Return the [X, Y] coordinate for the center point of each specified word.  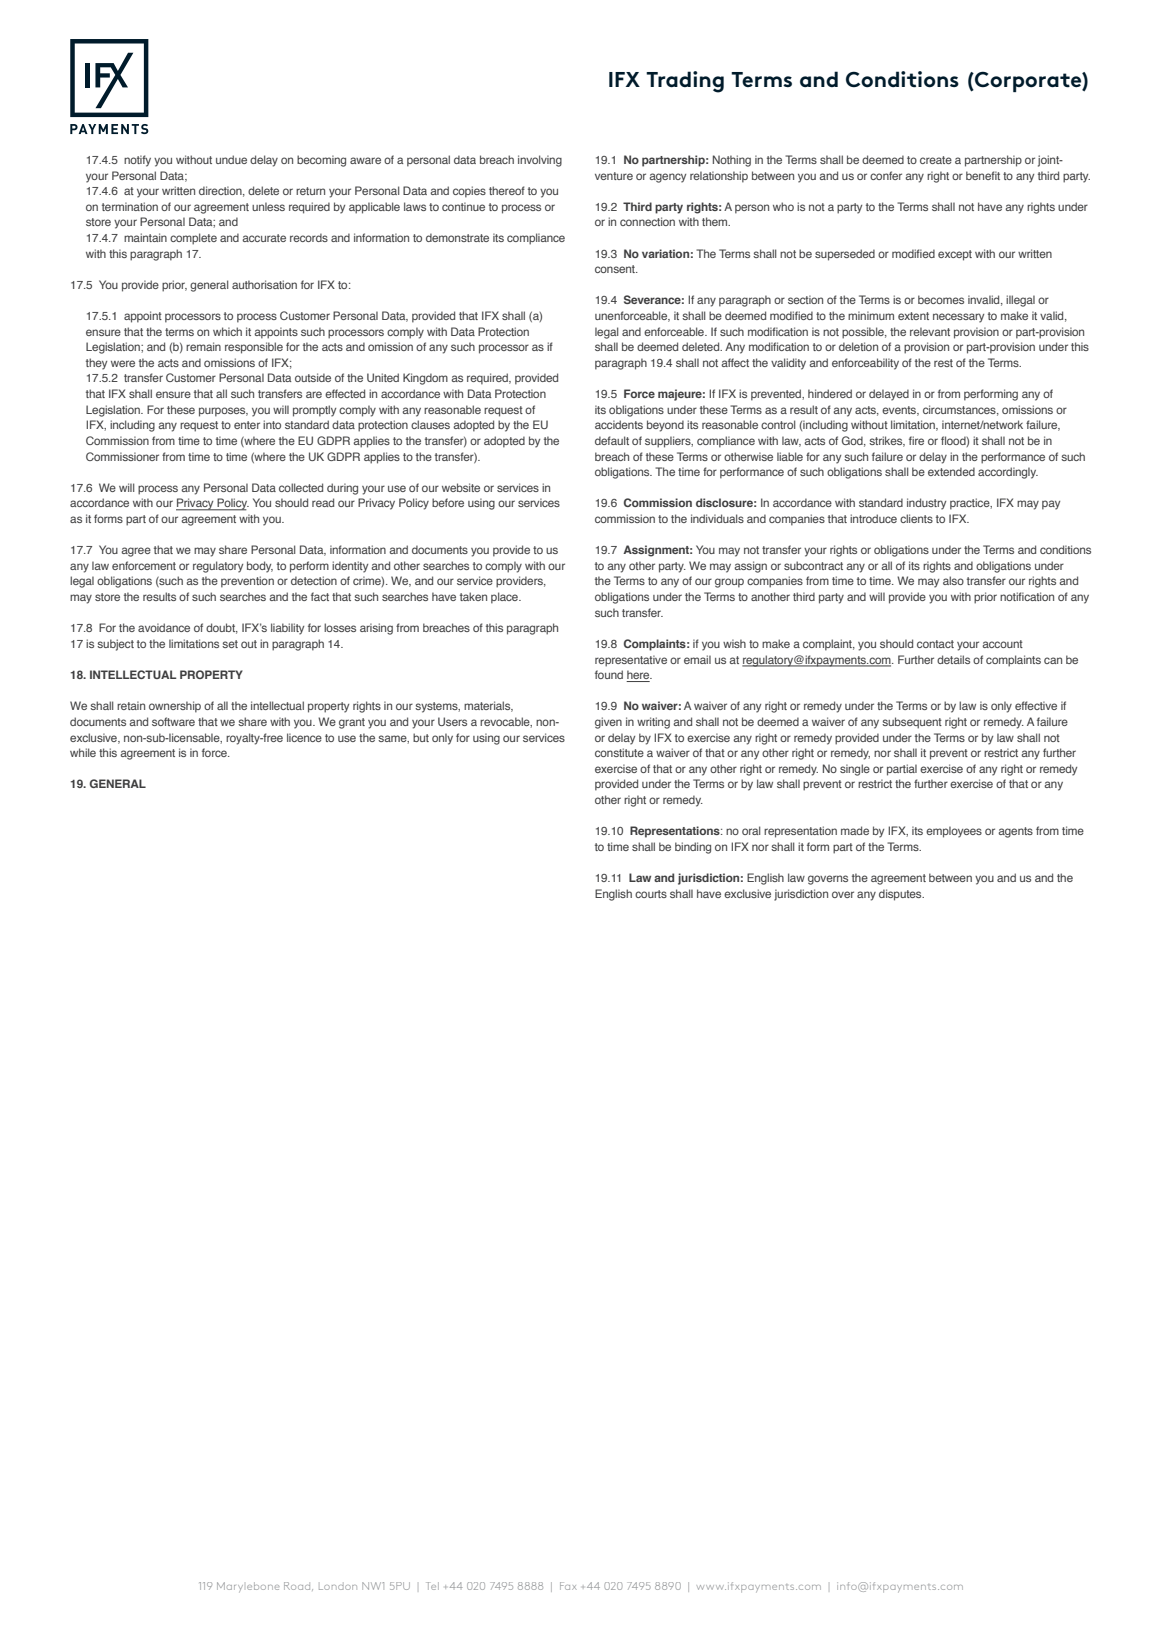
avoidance [164, 627]
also [953, 580]
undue [231, 159]
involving [540, 161]
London [338, 1587]
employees [954, 832]
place [505, 598]
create [936, 160]
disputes [901, 895]
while [83, 752]
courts [651, 894]
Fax [568, 1586]
